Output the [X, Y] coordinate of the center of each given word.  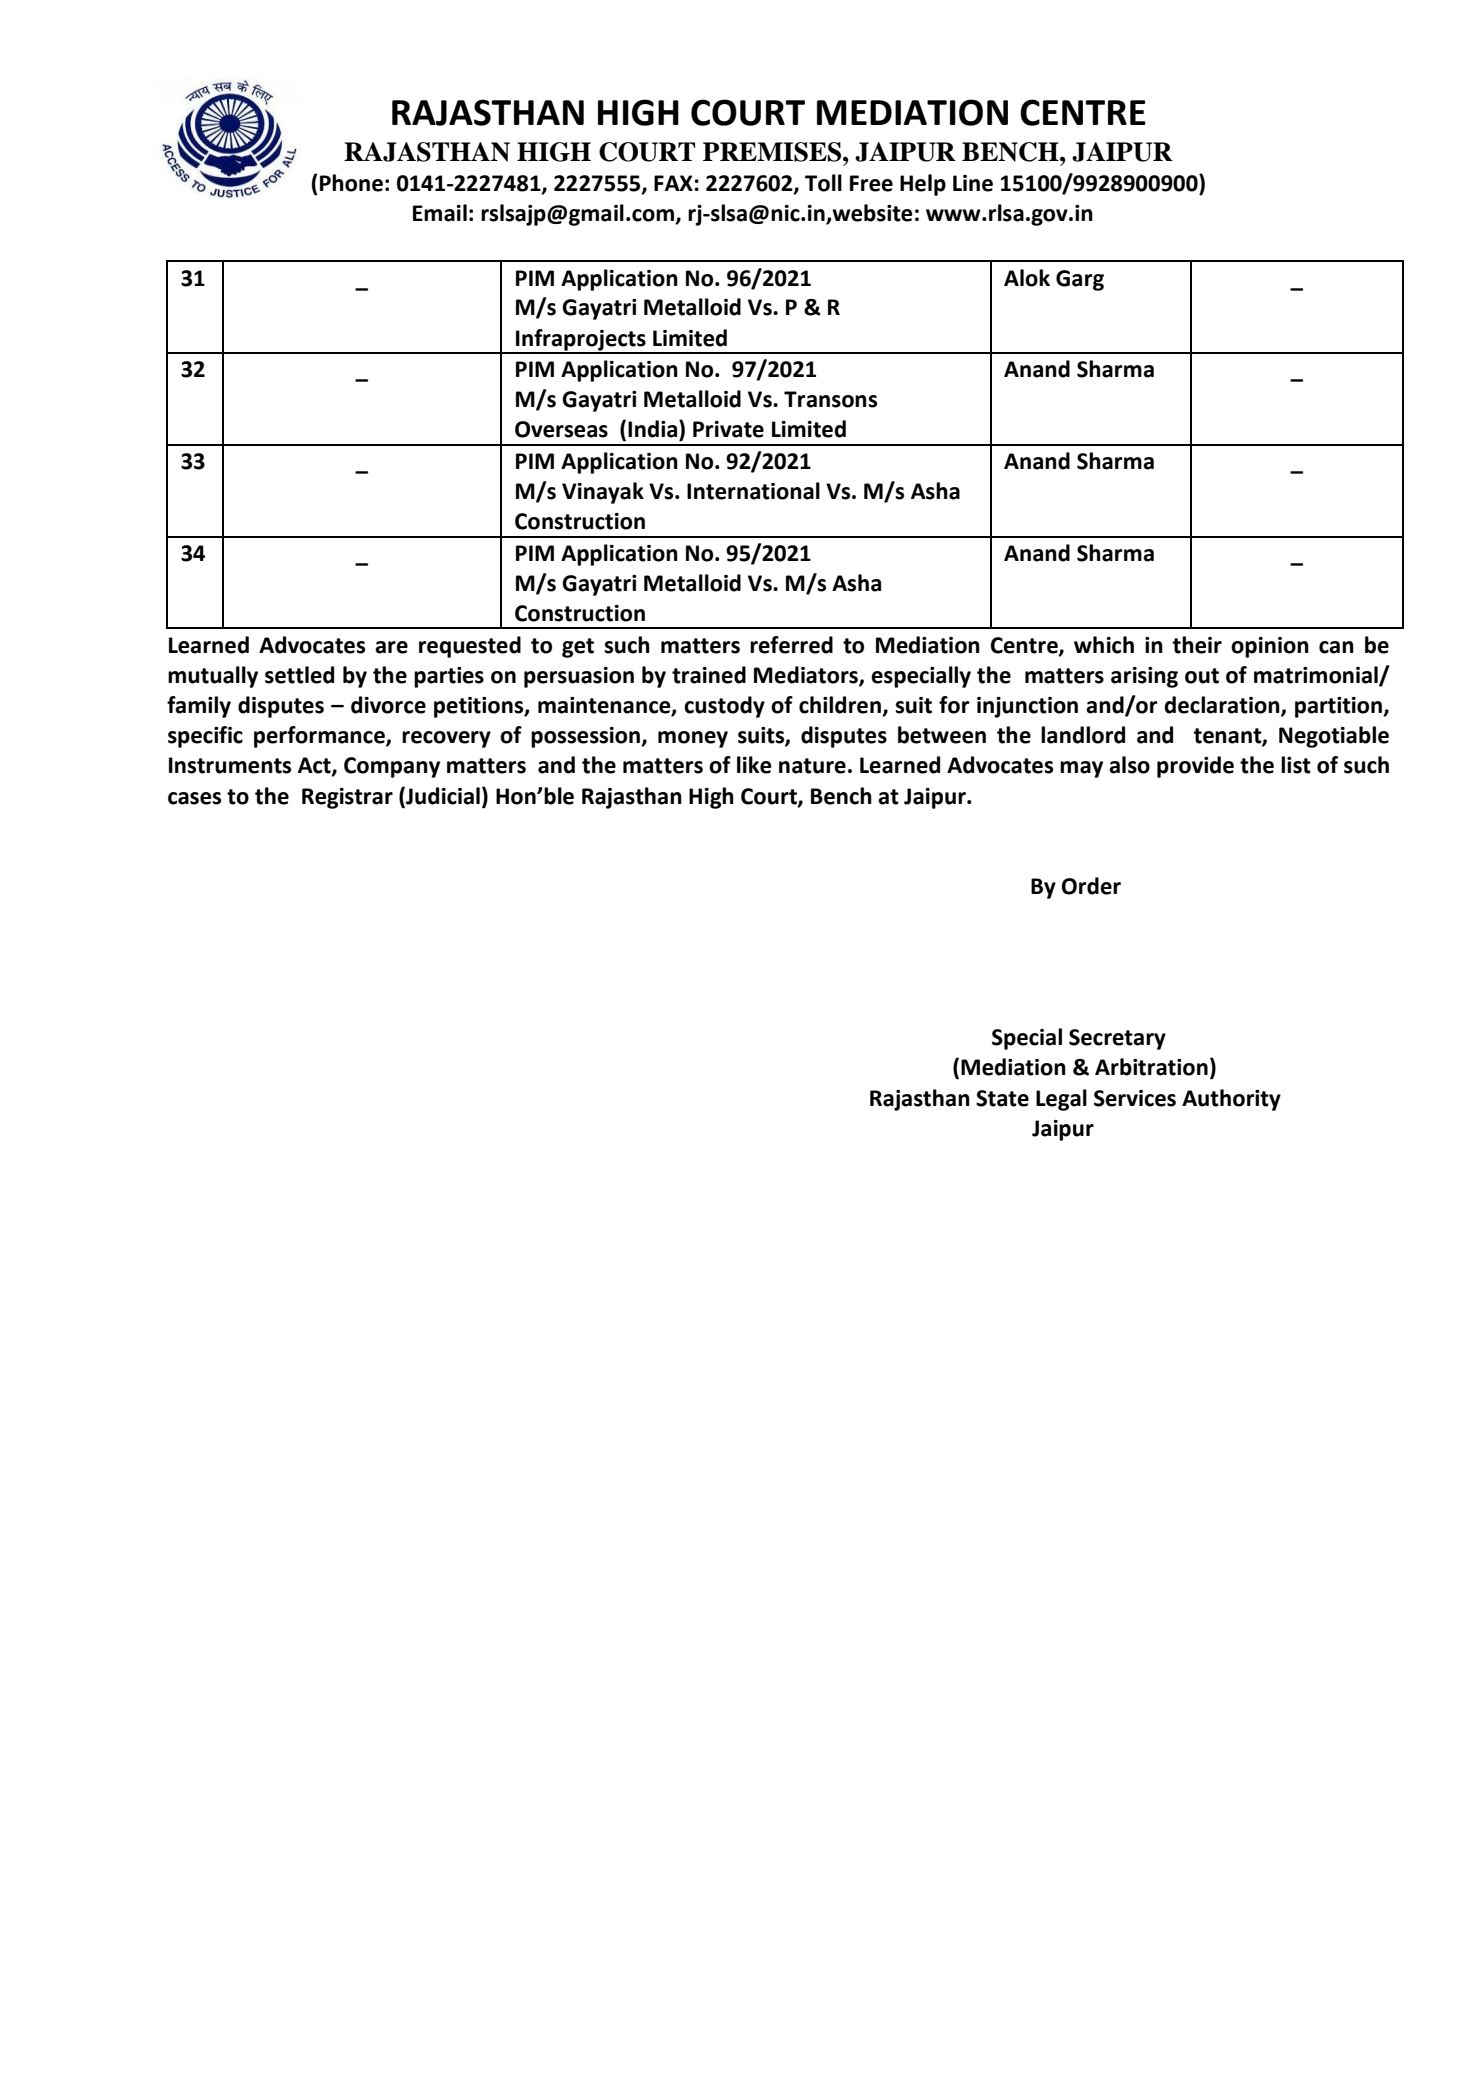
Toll [823, 183]
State [1002, 1098]
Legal [1061, 1100]
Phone [351, 183]
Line [973, 183]
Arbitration [1151, 1067]
